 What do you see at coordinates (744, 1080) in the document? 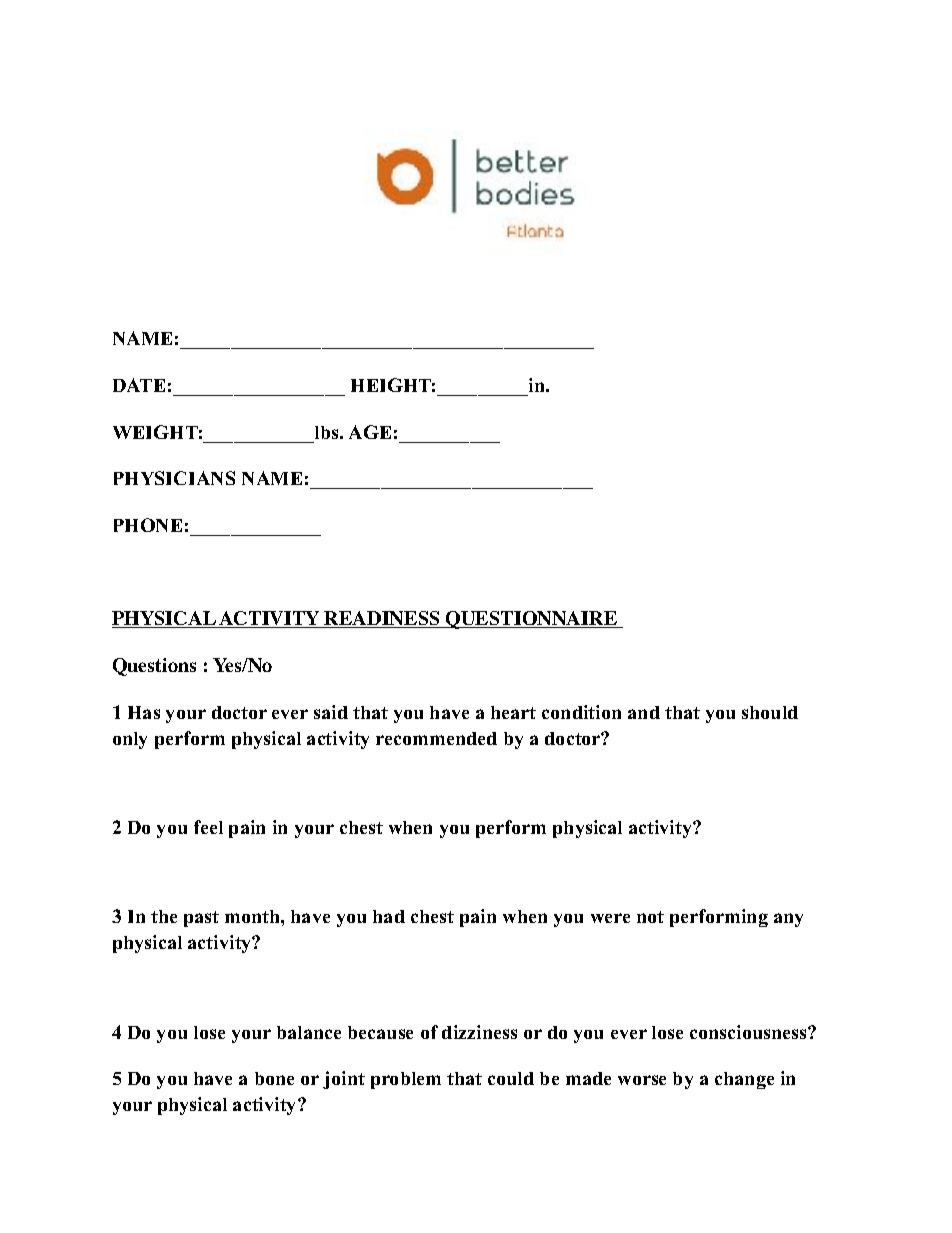
I see `change` at bounding box center [744, 1080].
